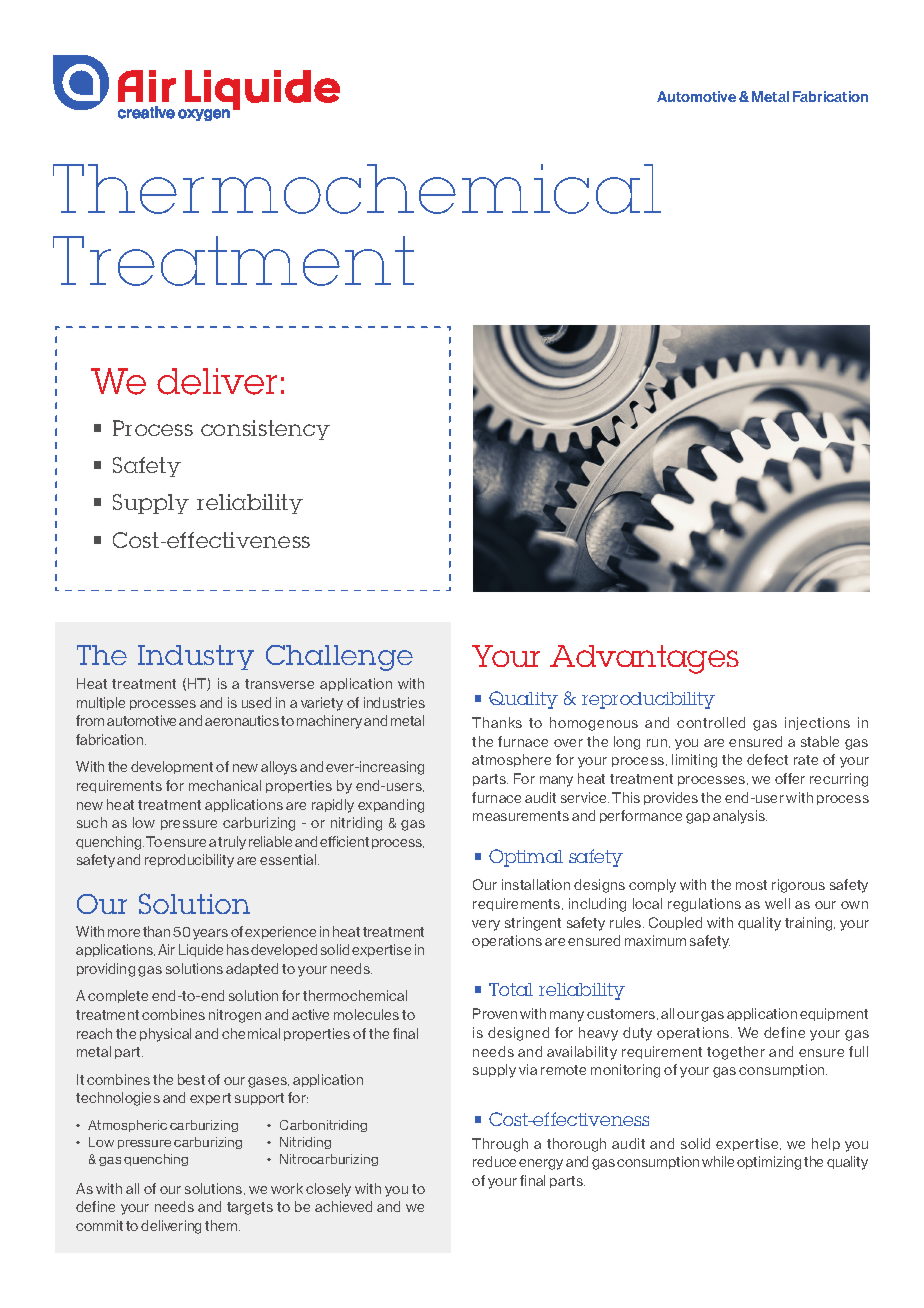 This screenshot has height=1308, width=924. I want to click on analysis, so click(740, 817).
